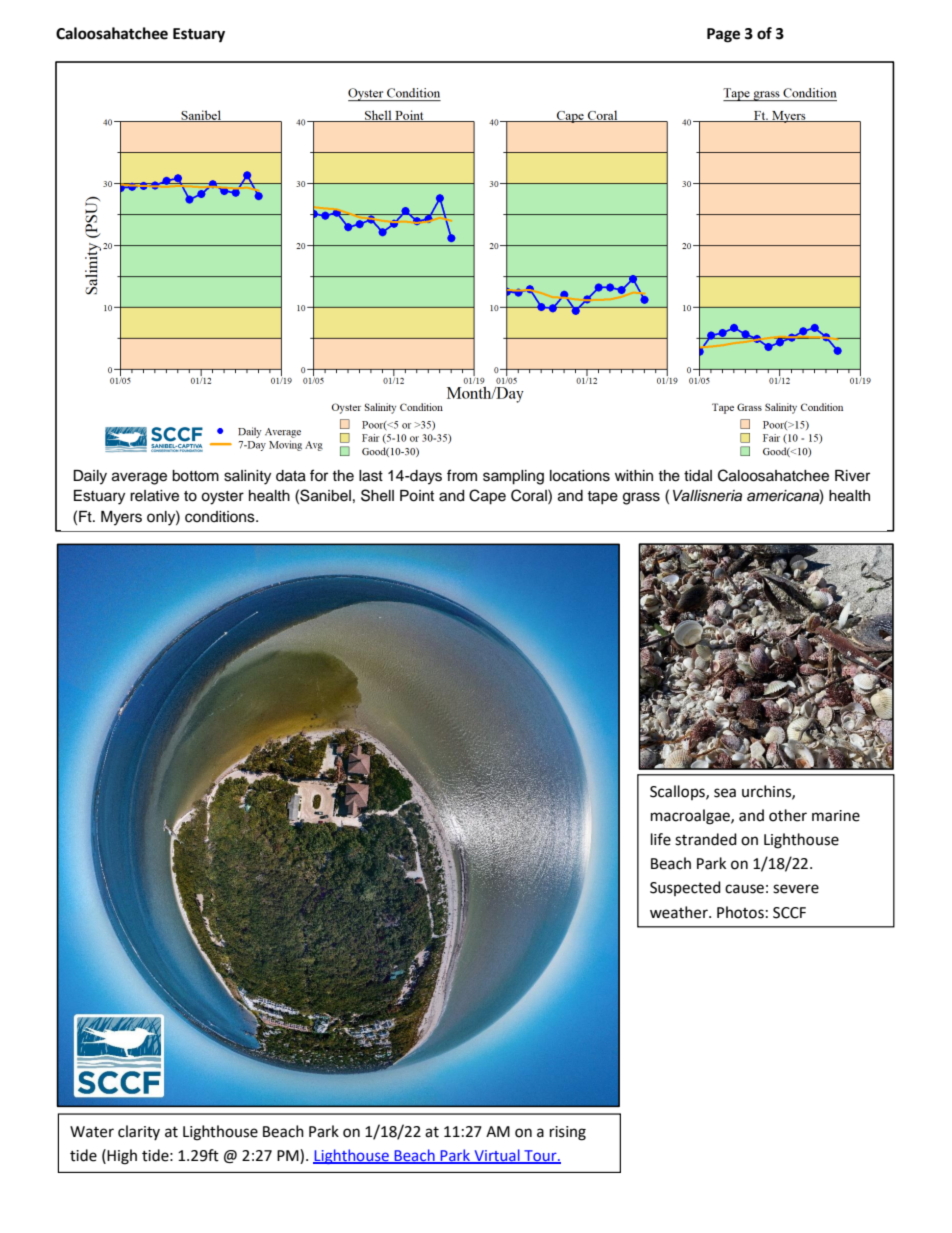 The image size is (952, 1233). Describe the element at coordinates (139, 1132) in the screenshot. I see `clarity` at that location.
